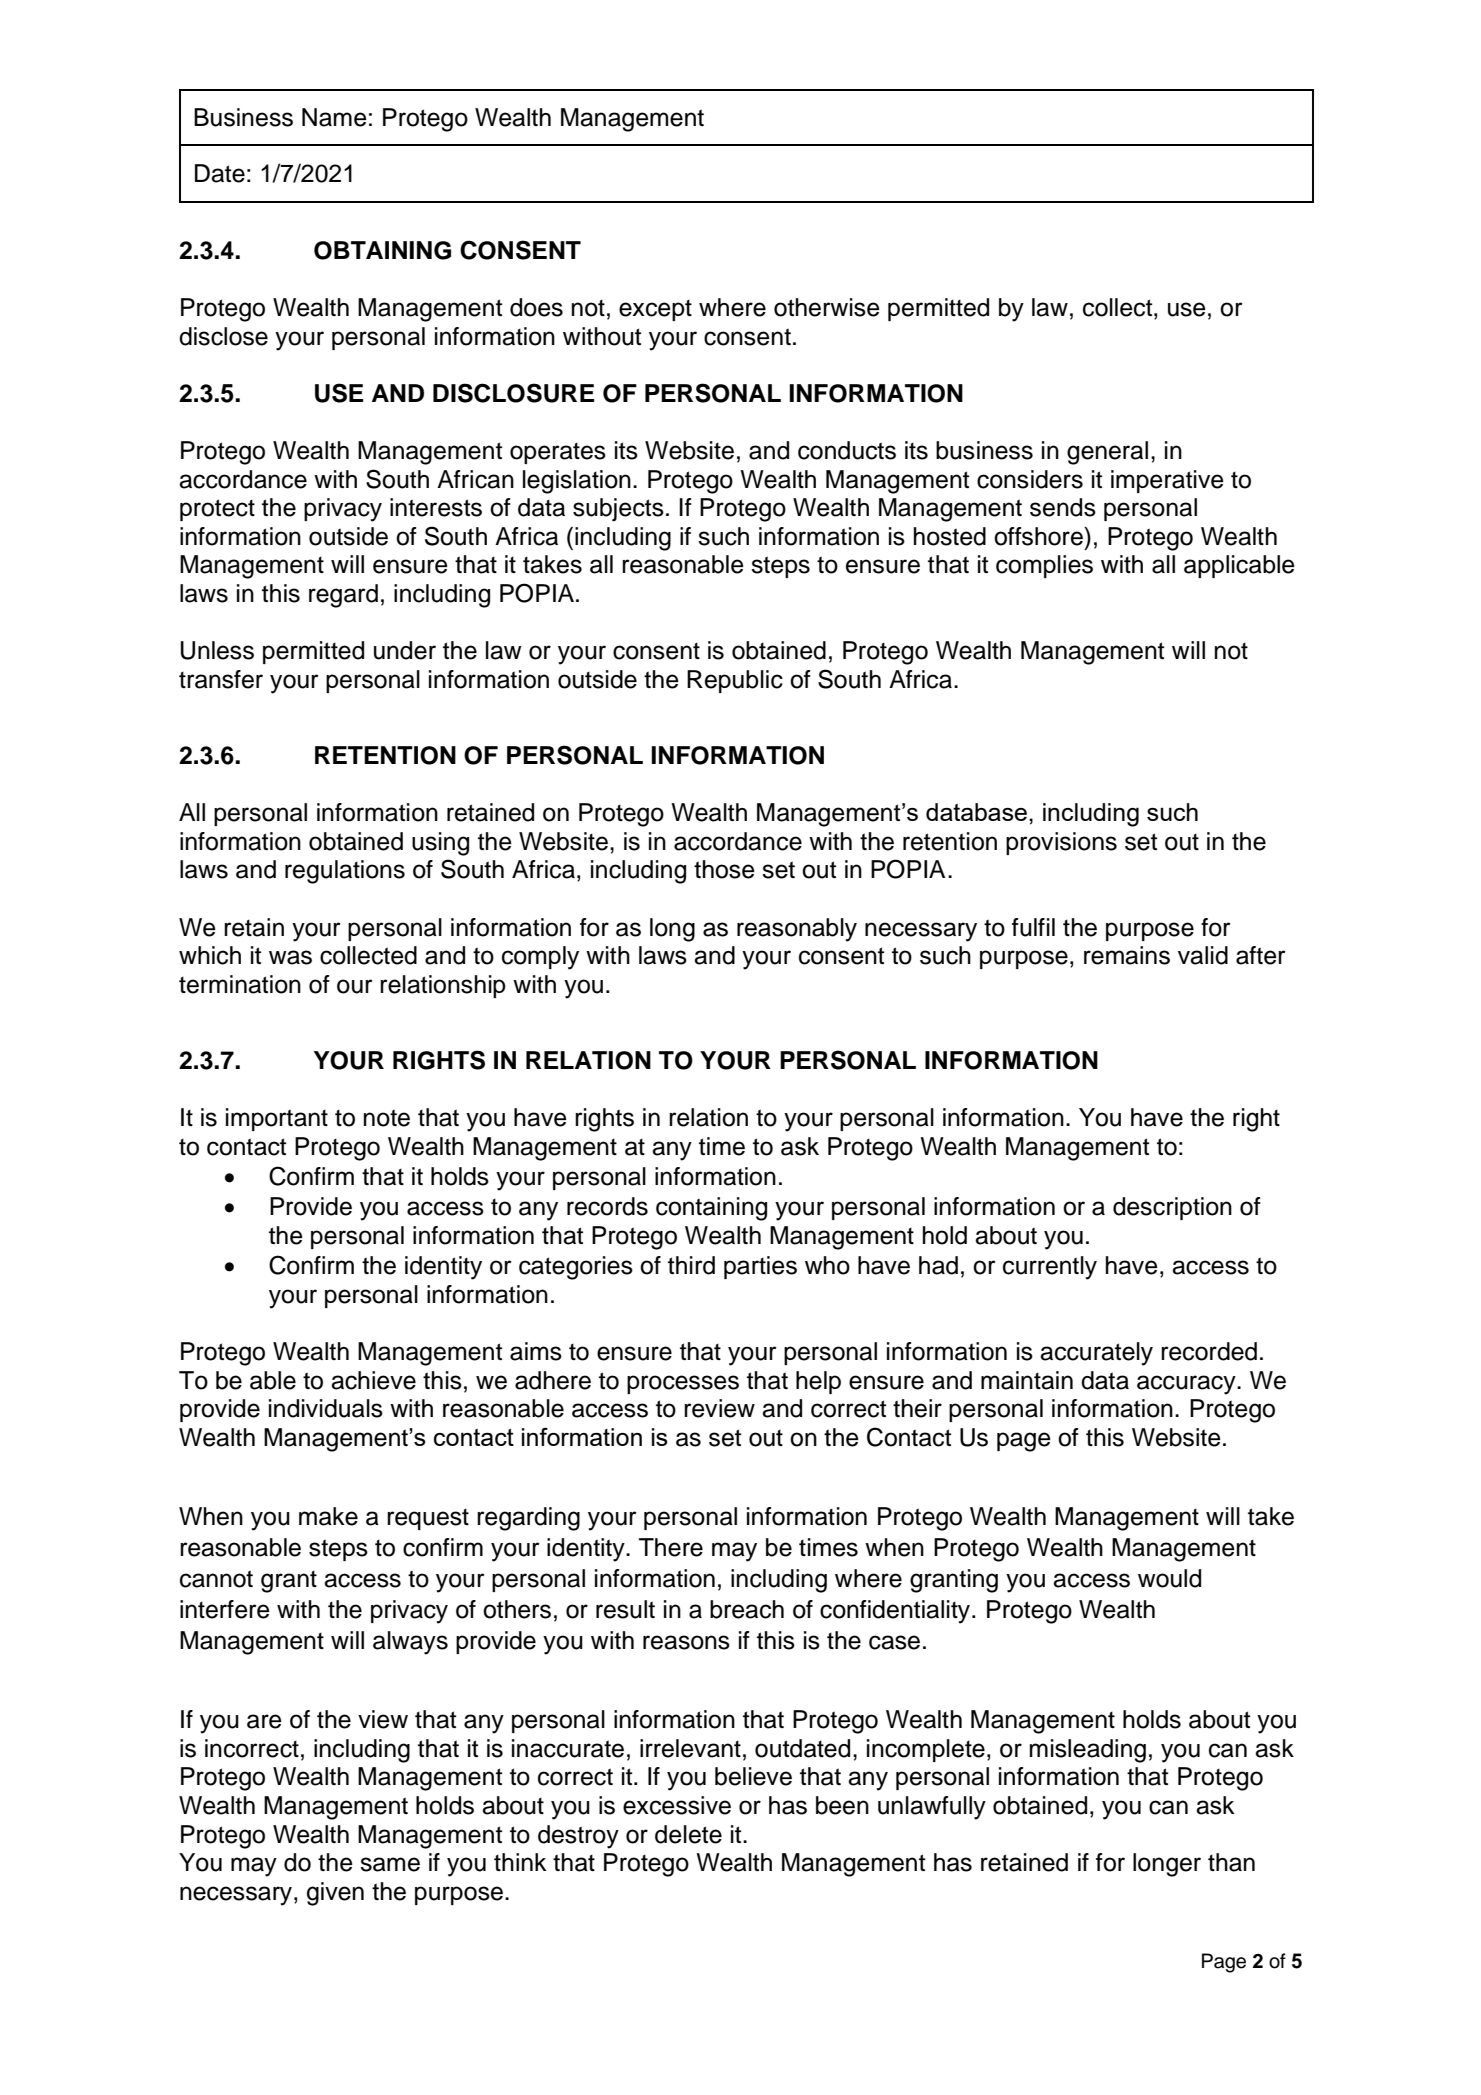  Describe the element at coordinates (735, 681) in the screenshot. I see `Republic` at that location.
